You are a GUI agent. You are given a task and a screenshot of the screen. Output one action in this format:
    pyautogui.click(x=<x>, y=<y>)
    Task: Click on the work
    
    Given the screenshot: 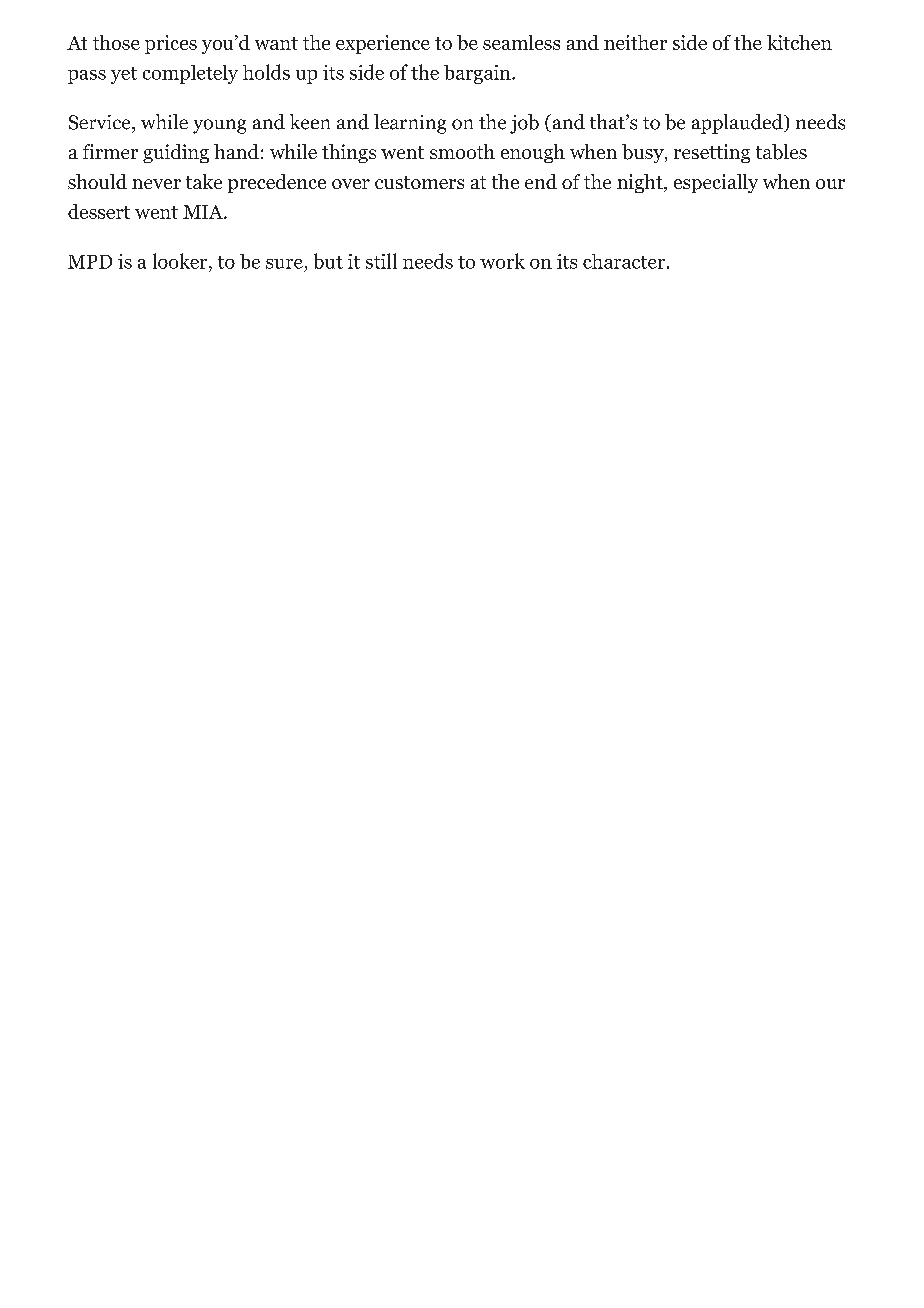 What is the action you would take?
    pyautogui.click(x=502, y=261)
